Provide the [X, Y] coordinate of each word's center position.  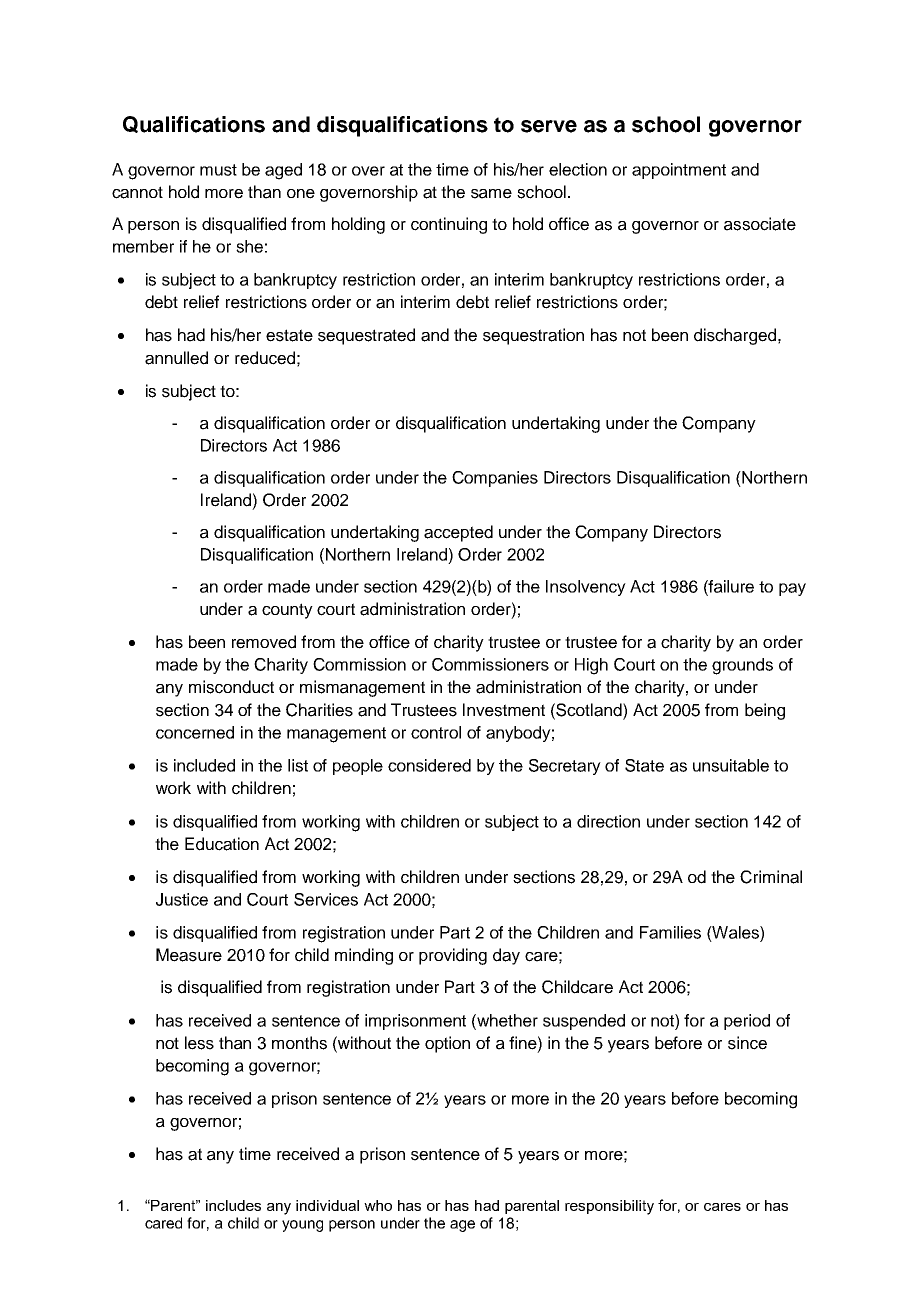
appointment [679, 171]
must [218, 170]
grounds [742, 666]
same [491, 194]
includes [233, 1205]
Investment [504, 710]
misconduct [231, 687]
